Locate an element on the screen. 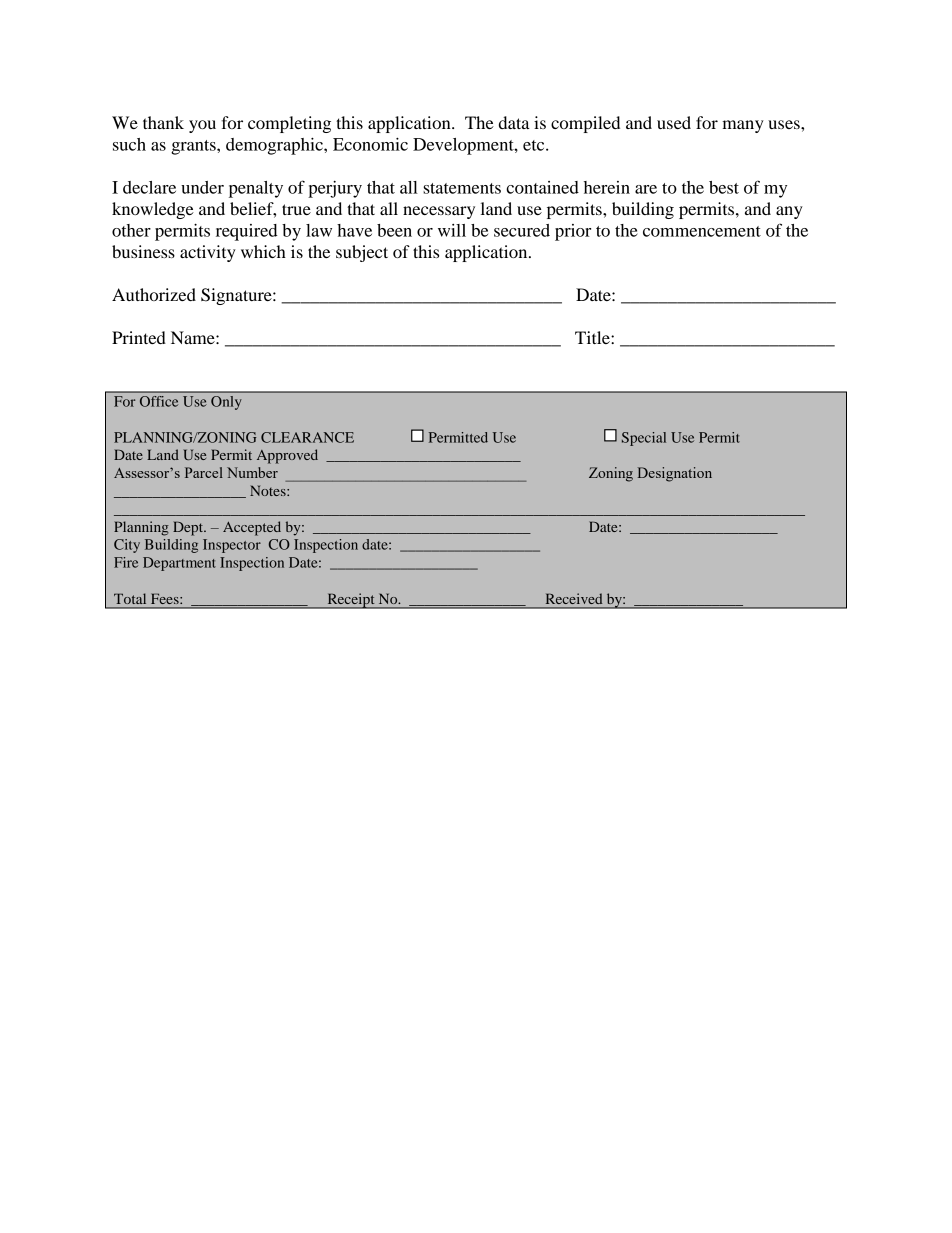 Image resolution: width=952 pixels, height=1233 pixels. Special is located at coordinates (644, 439).
